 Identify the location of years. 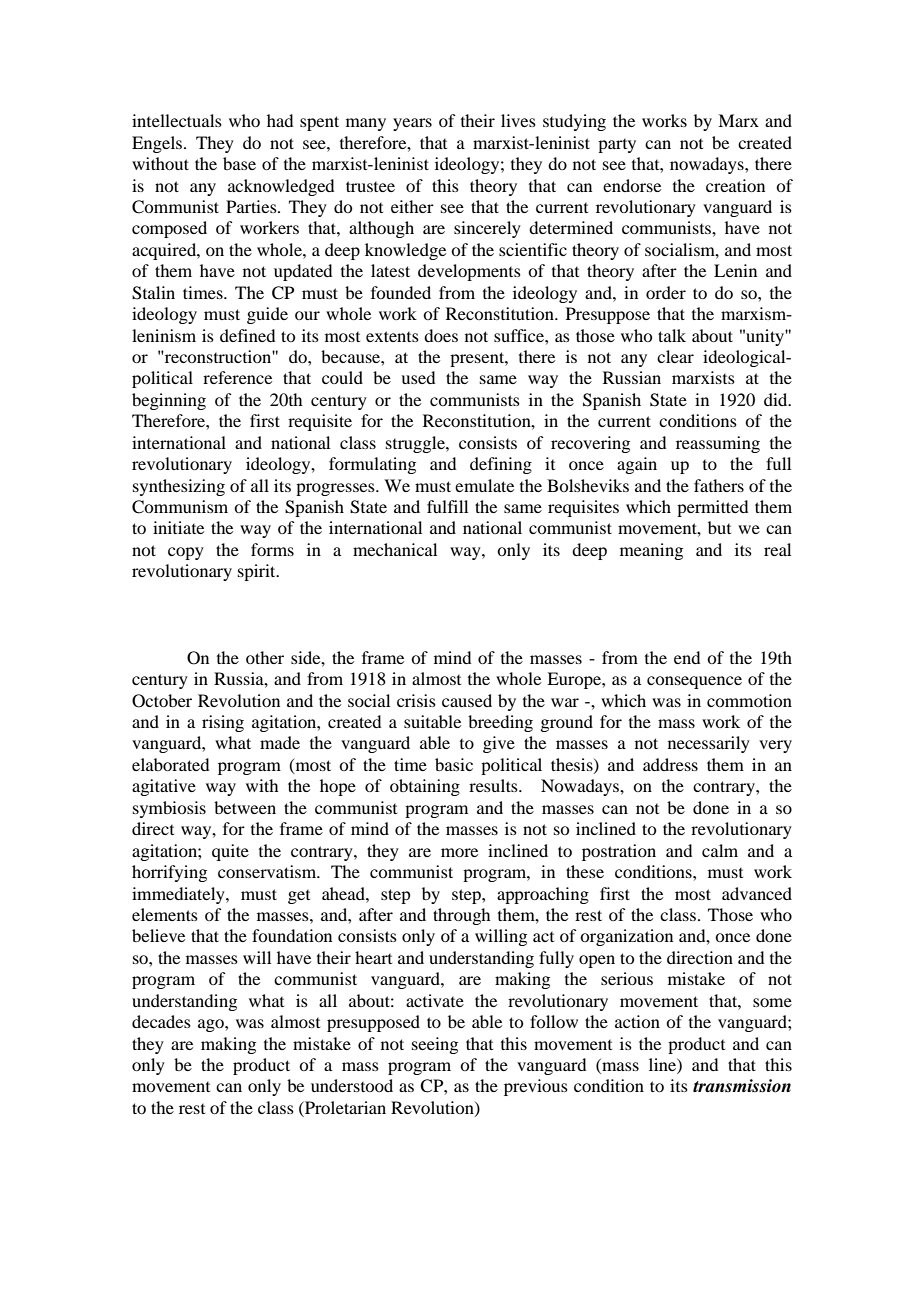
(412, 124).
